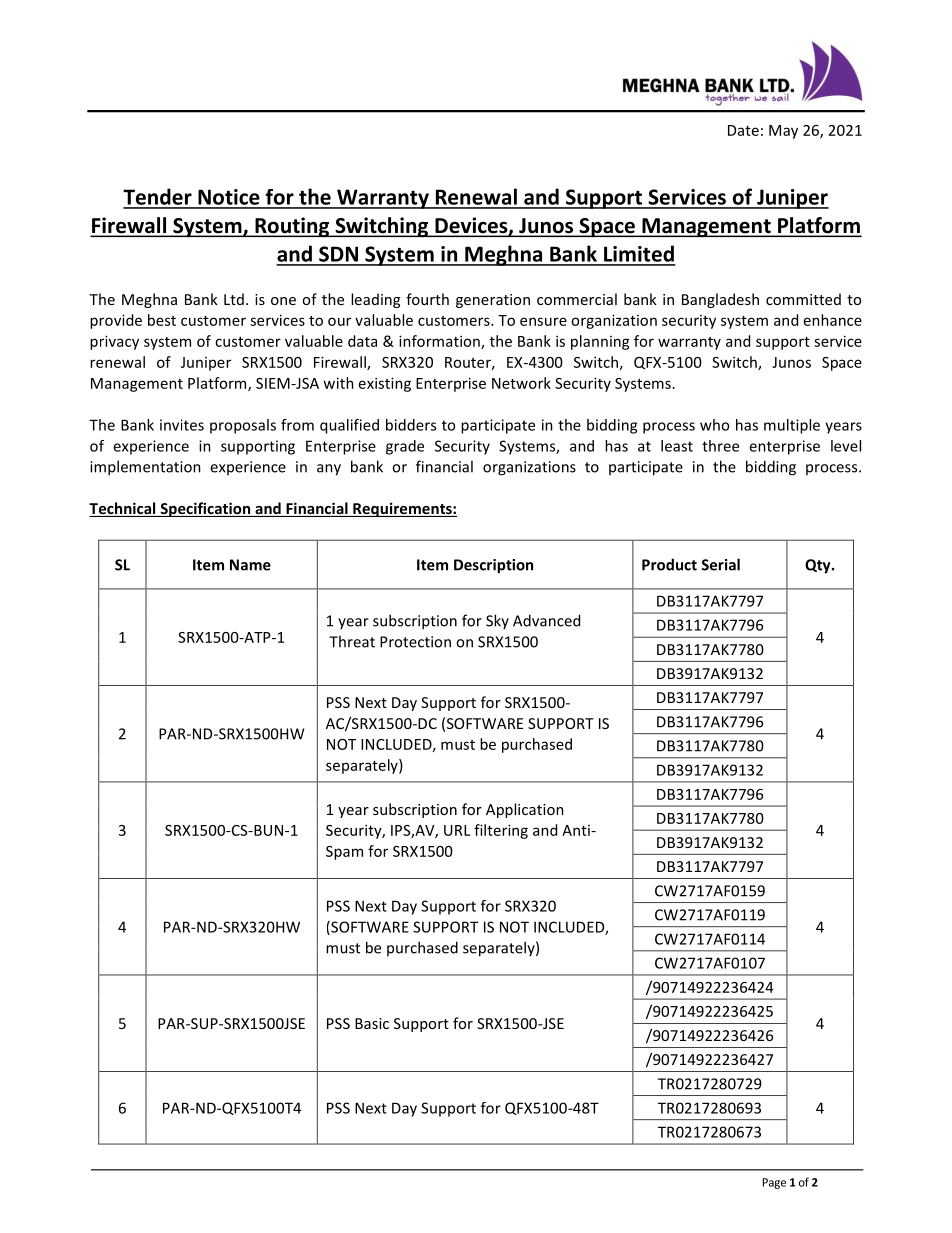  I want to click on Basic, so click(372, 1023).
